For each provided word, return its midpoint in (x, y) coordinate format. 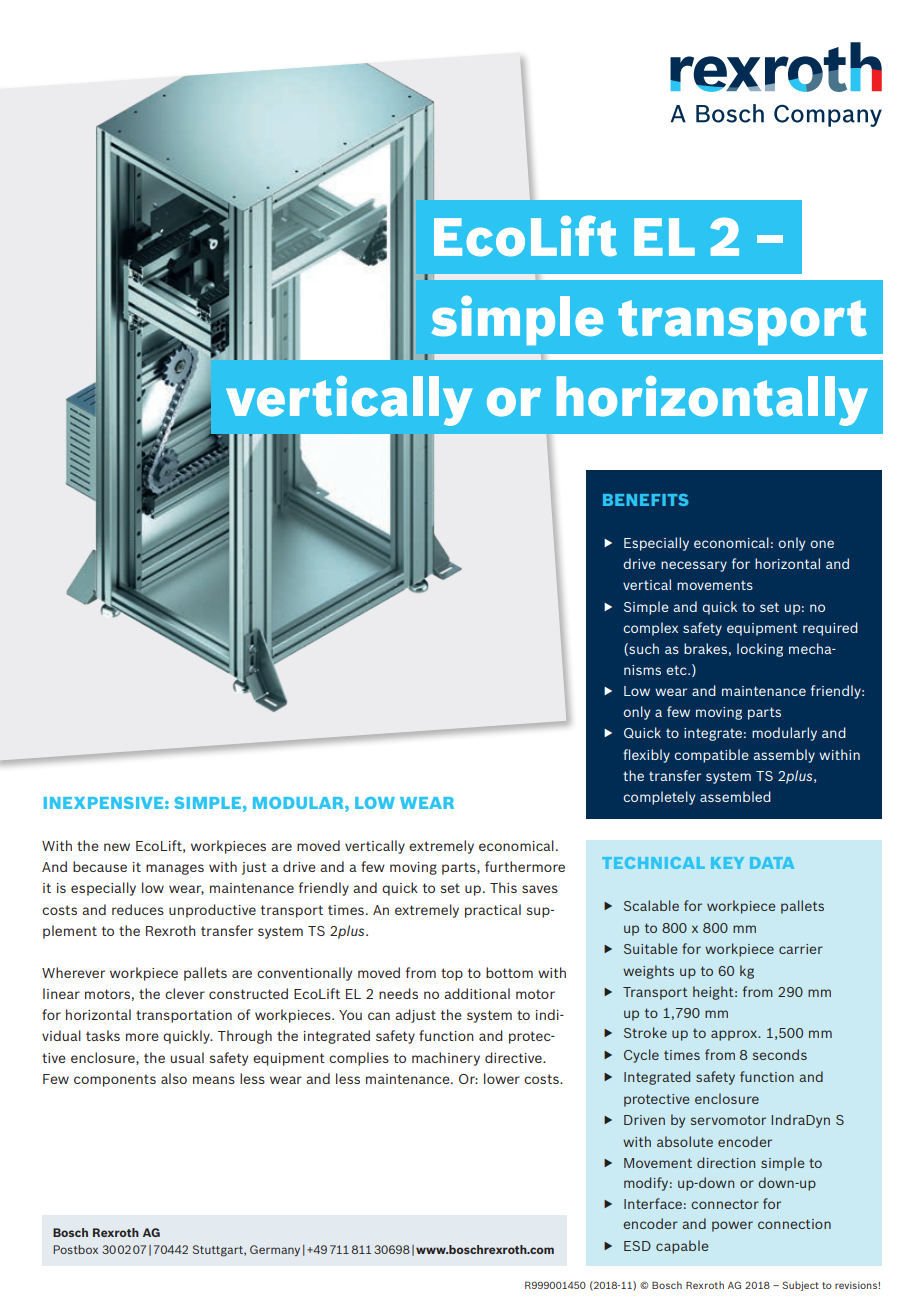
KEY (727, 863)
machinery (446, 1059)
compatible (711, 756)
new (117, 847)
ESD (637, 1246)
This (503, 887)
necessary (694, 566)
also (174, 1078)
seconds (780, 1054)
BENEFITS (645, 500)
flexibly (646, 756)
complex (650, 629)
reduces (138, 909)
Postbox (75, 1249)
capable (682, 1247)
